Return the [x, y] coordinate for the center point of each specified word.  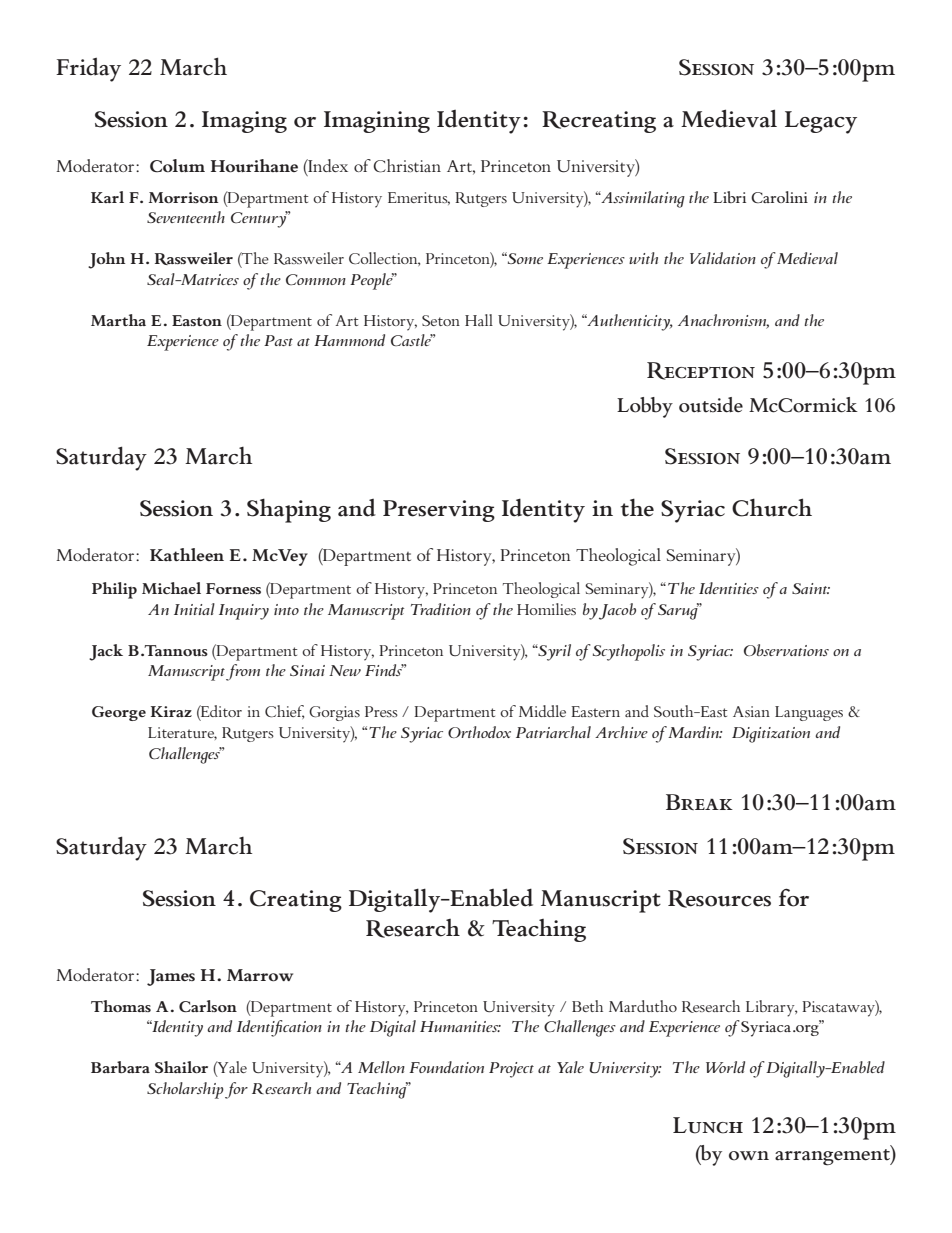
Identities [729, 588]
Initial [194, 609]
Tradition [441, 609]
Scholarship [185, 1090]
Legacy [821, 122]
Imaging [244, 122]
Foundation [446, 1067]
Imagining [377, 122]
